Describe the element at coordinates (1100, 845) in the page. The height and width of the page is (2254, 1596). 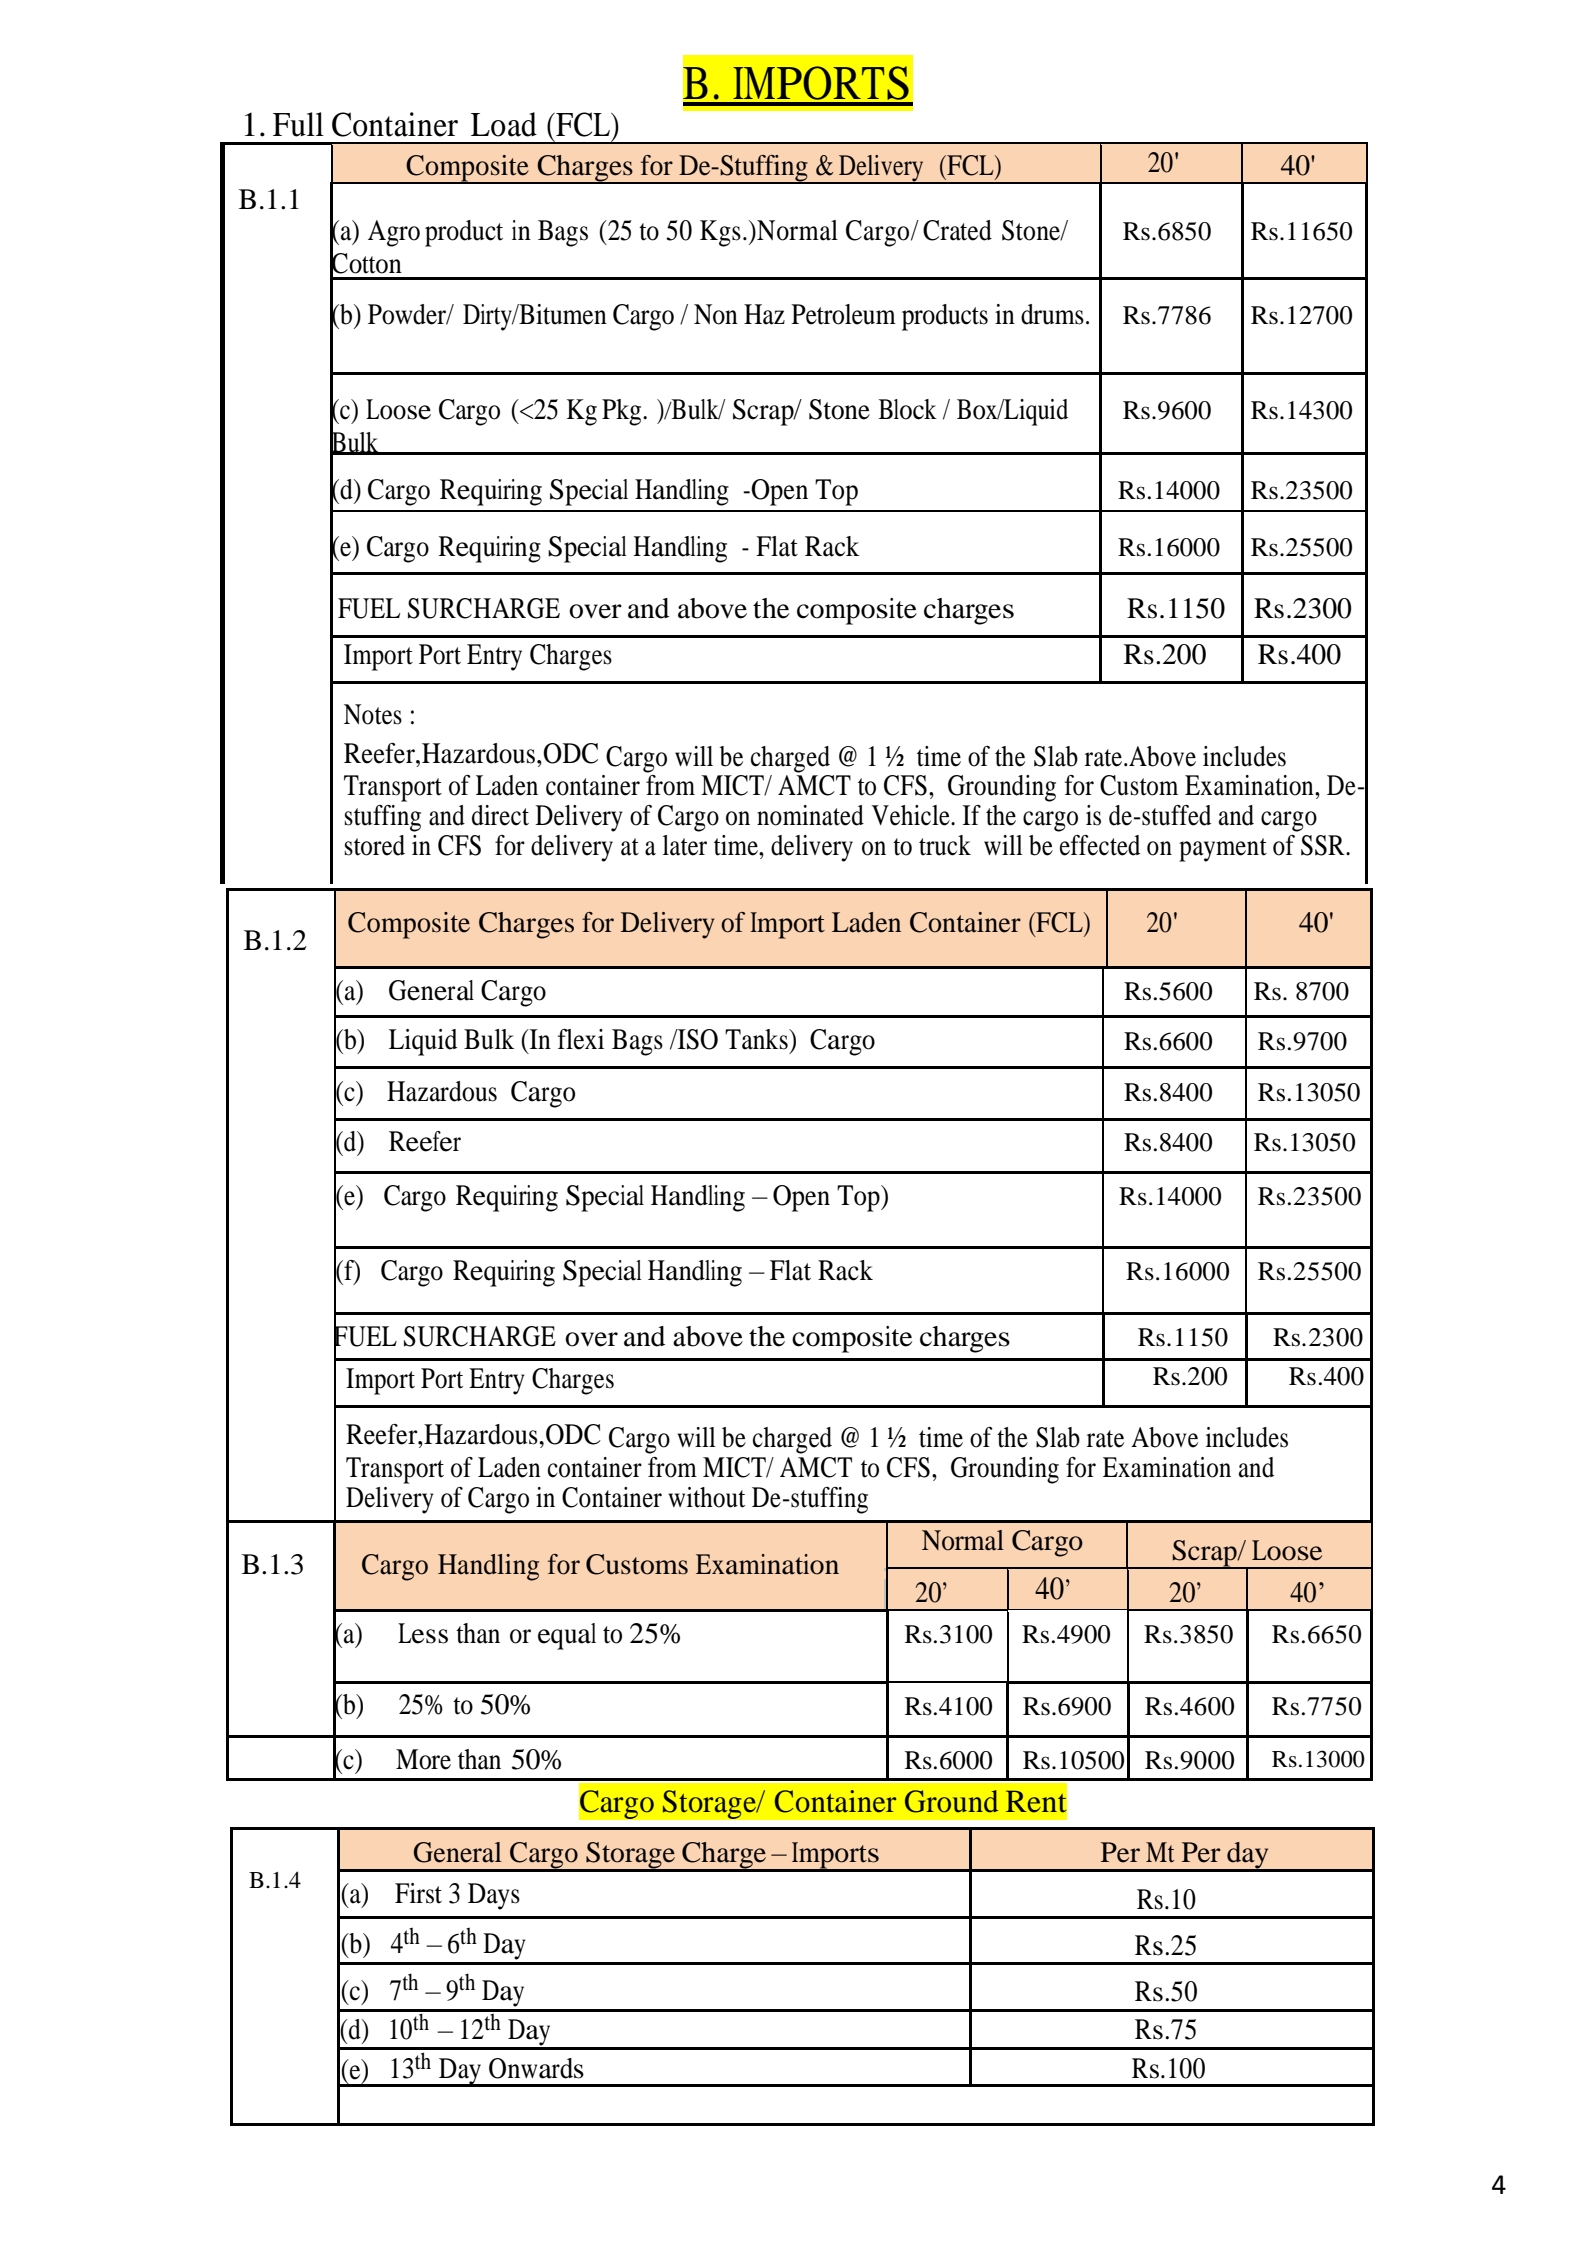
I see `effected` at that location.
